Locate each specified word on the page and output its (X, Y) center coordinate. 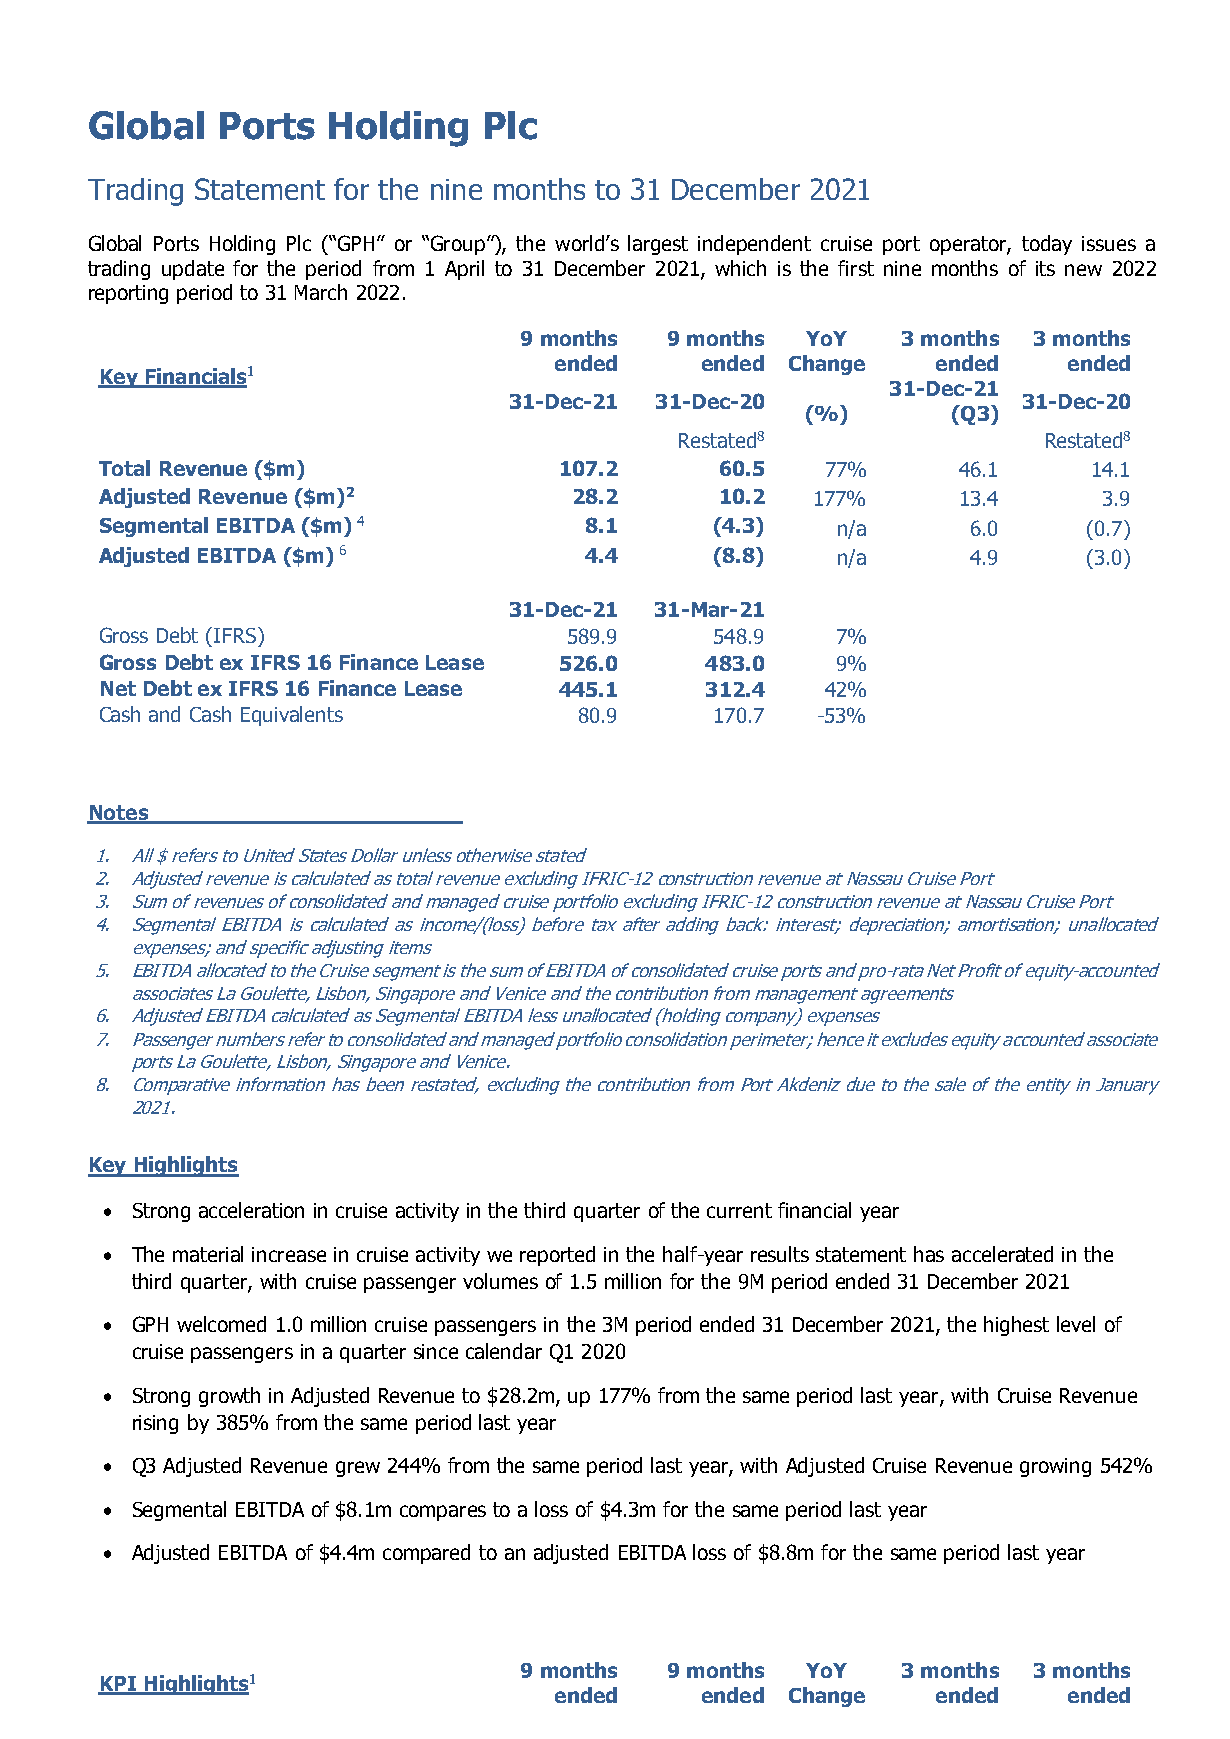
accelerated (1002, 1254)
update (193, 270)
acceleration (251, 1210)
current (739, 1210)
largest (658, 245)
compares (443, 1513)
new (1083, 270)
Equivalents (292, 716)
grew (358, 1469)
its (1045, 268)
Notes (118, 814)
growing (1055, 1467)
